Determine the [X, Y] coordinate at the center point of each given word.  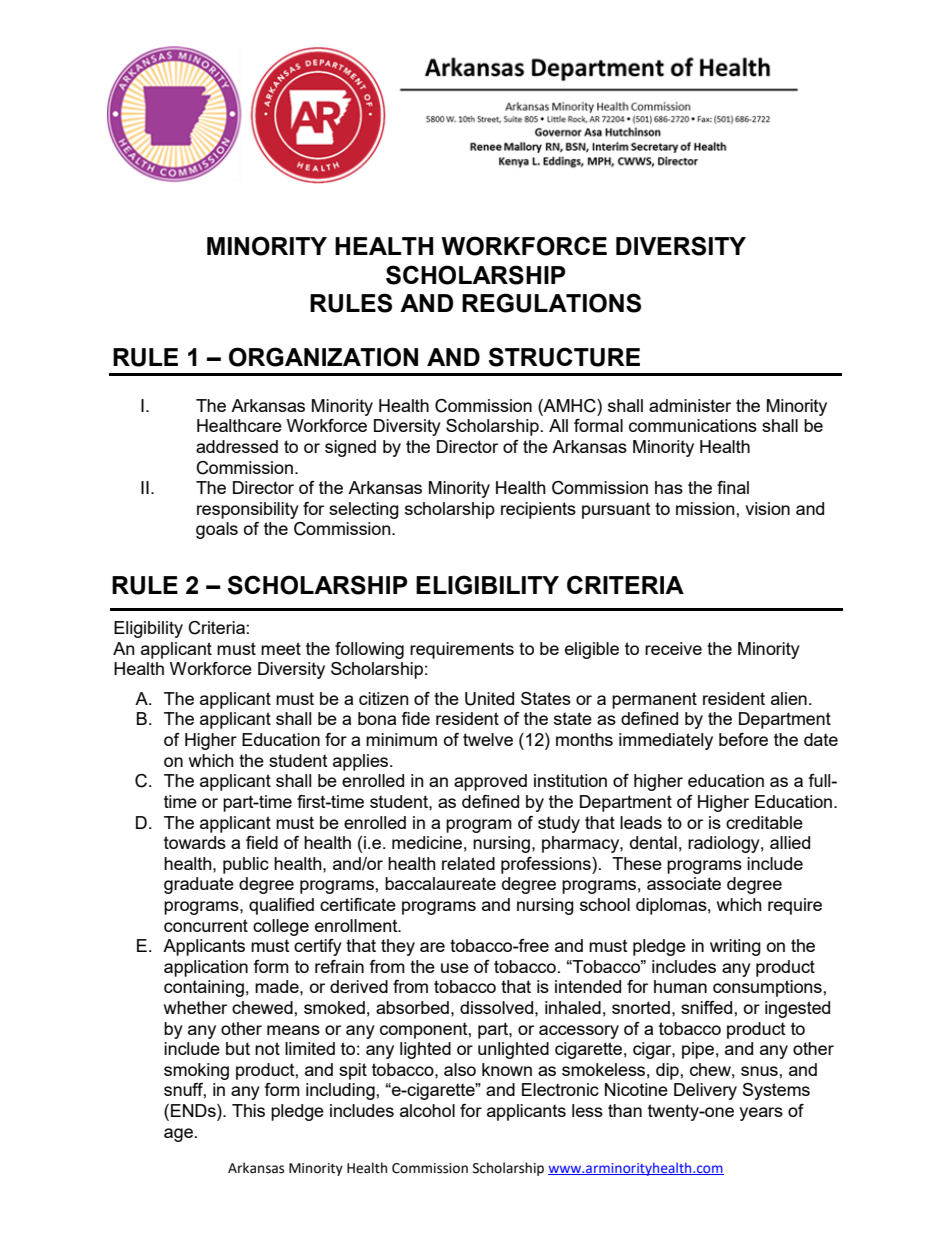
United [489, 699]
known [507, 1069]
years [761, 1114]
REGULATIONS [551, 303]
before [743, 739]
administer [690, 405]
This [248, 1110]
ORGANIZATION [323, 357]
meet [281, 648]
